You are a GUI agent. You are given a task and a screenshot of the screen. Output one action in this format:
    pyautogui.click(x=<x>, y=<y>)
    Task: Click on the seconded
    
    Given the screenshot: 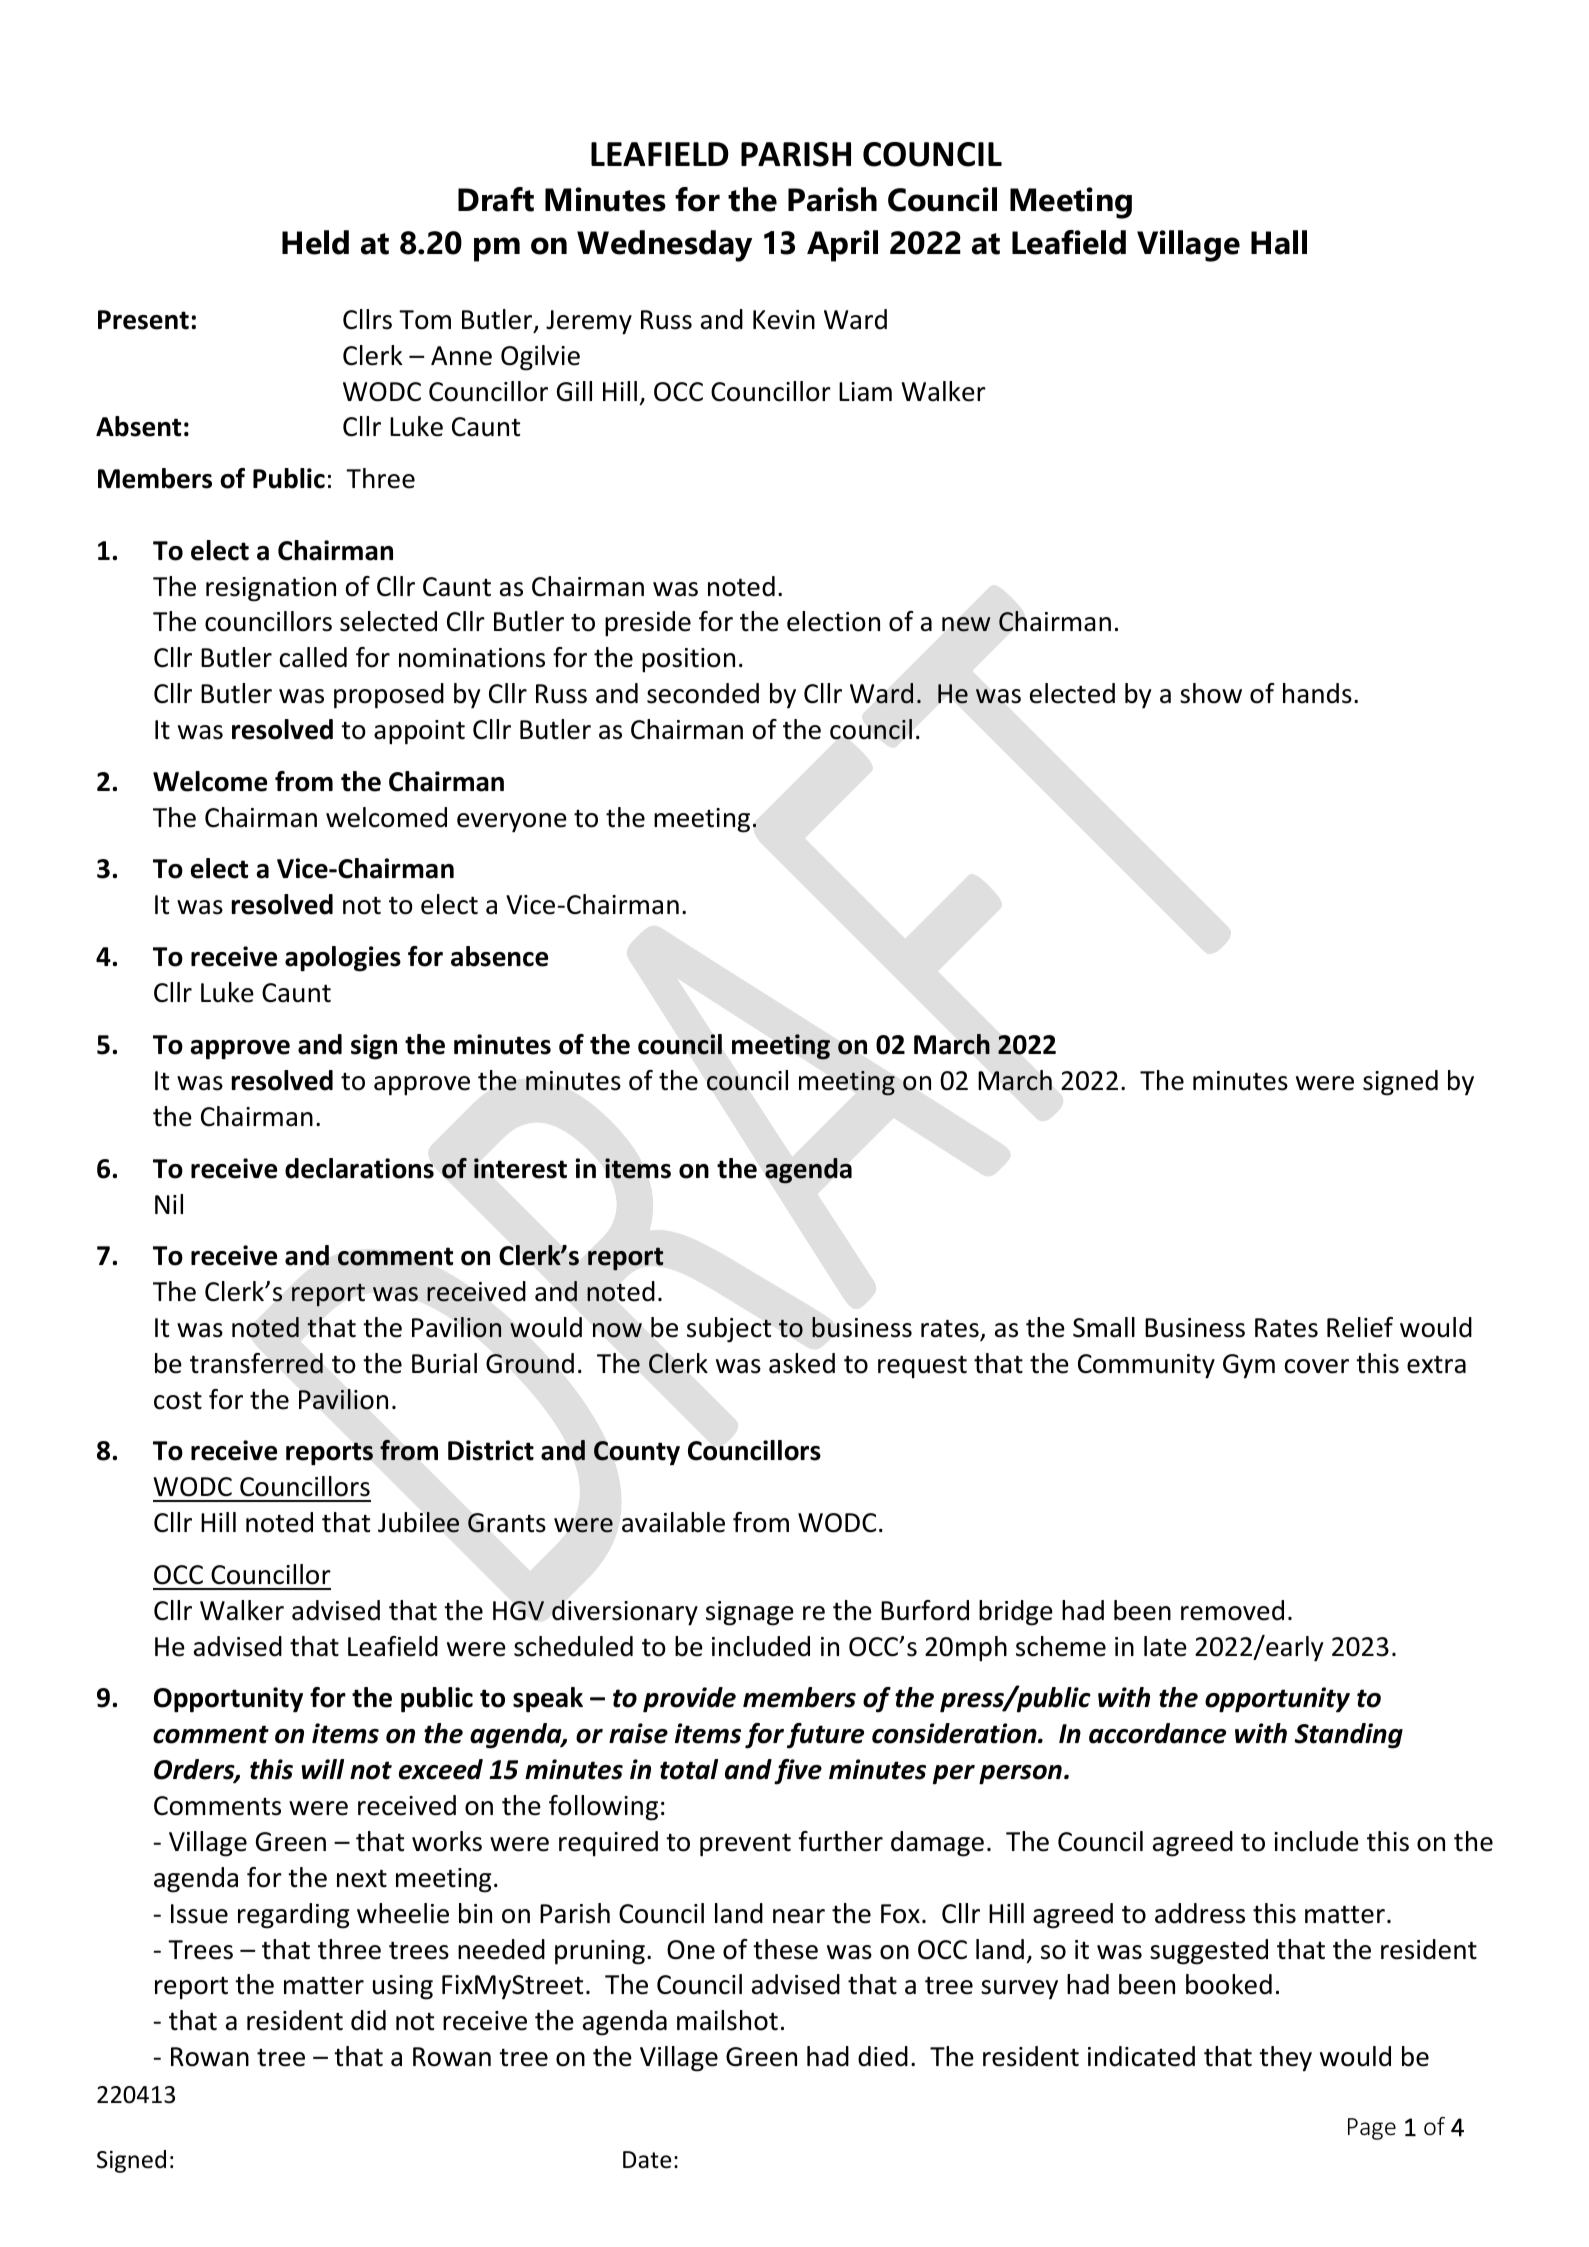 What is the action you would take?
    pyautogui.click(x=703, y=693)
